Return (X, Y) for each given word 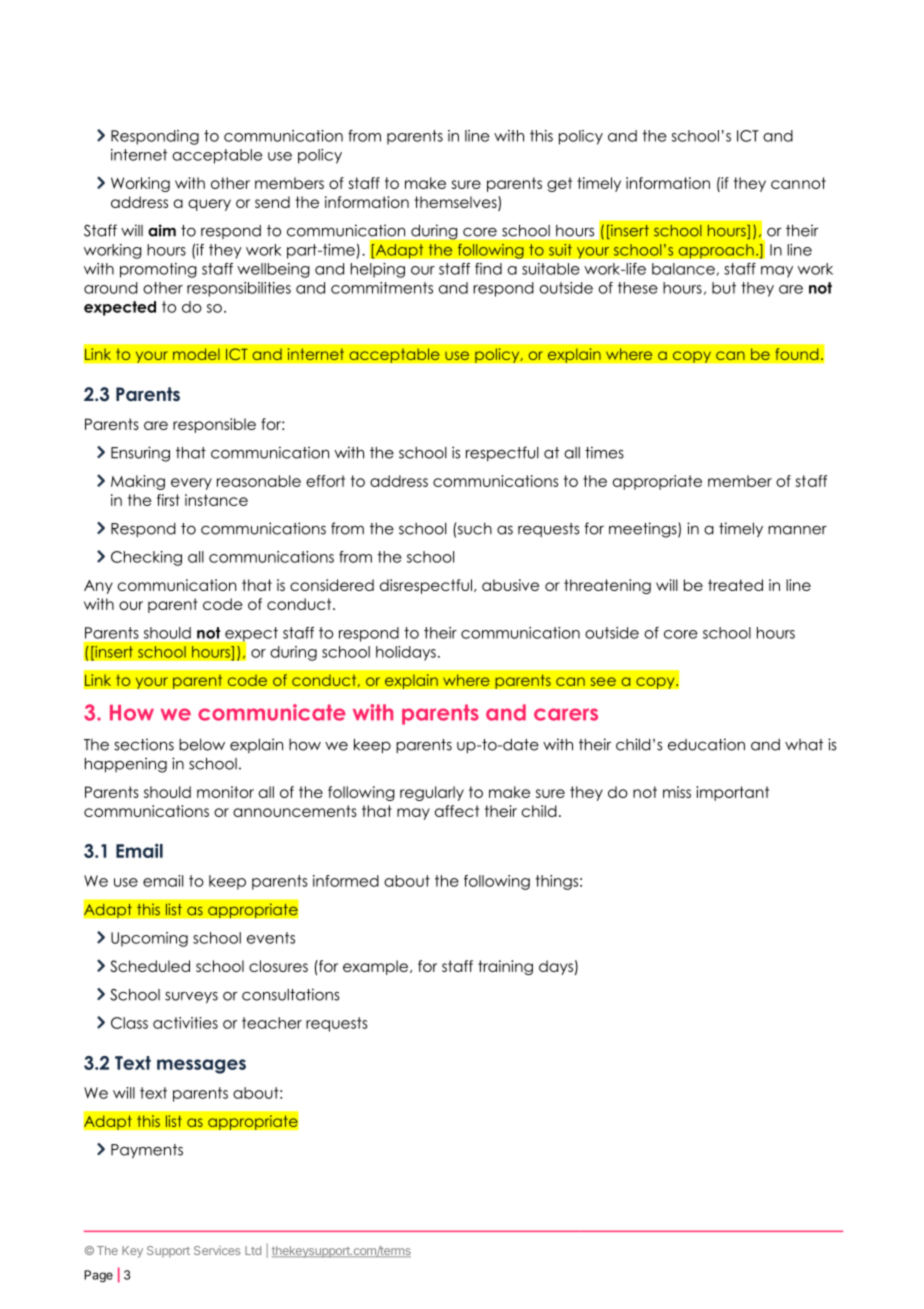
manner (797, 530)
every (191, 484)
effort (325, 481)
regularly (432, 793)
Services (217, 1250)
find (488, 269)
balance (683, 269)
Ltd (253, 1250)
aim (162, 230)
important (732, 793)
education (706, 744)
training (505, 967)
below (202, 745)
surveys (191, 998)
